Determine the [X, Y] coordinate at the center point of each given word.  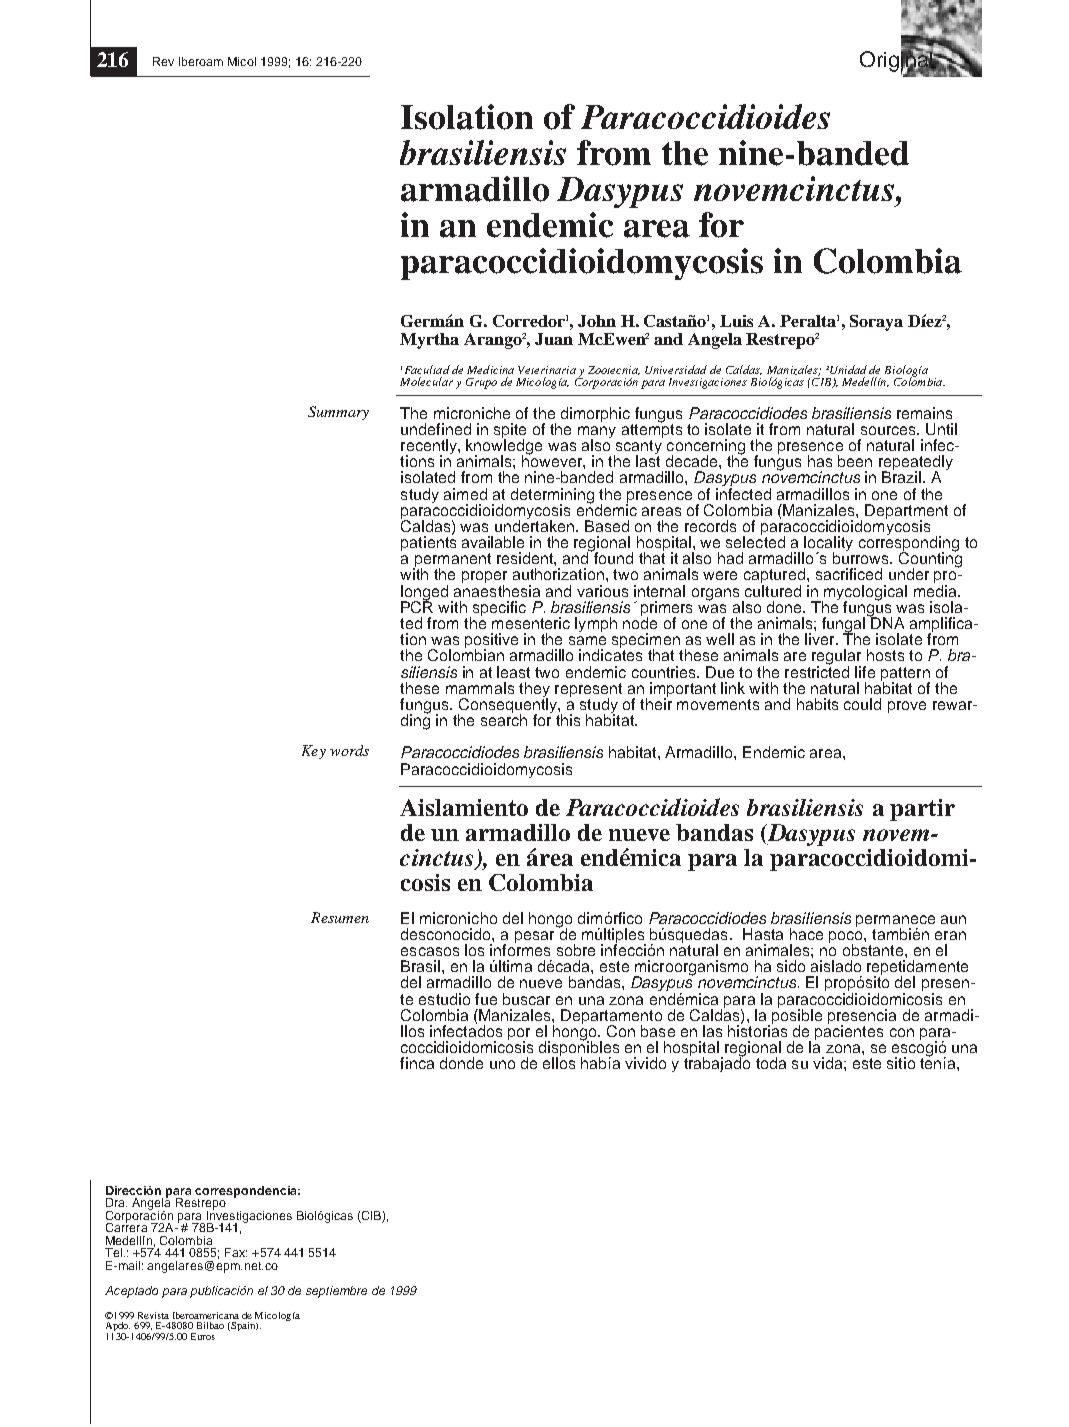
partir [922, 810]
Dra [116, 1202]
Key [314, 752]
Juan [554, 339]
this [568, 720]
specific [498, 610]
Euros [203, 1336]
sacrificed [849, 574]
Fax [236, 1252]
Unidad [848, 369]
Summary [338, 413]
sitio [901, 1063]
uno [502, 1064]
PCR [417, 605]
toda [771, 1063]
